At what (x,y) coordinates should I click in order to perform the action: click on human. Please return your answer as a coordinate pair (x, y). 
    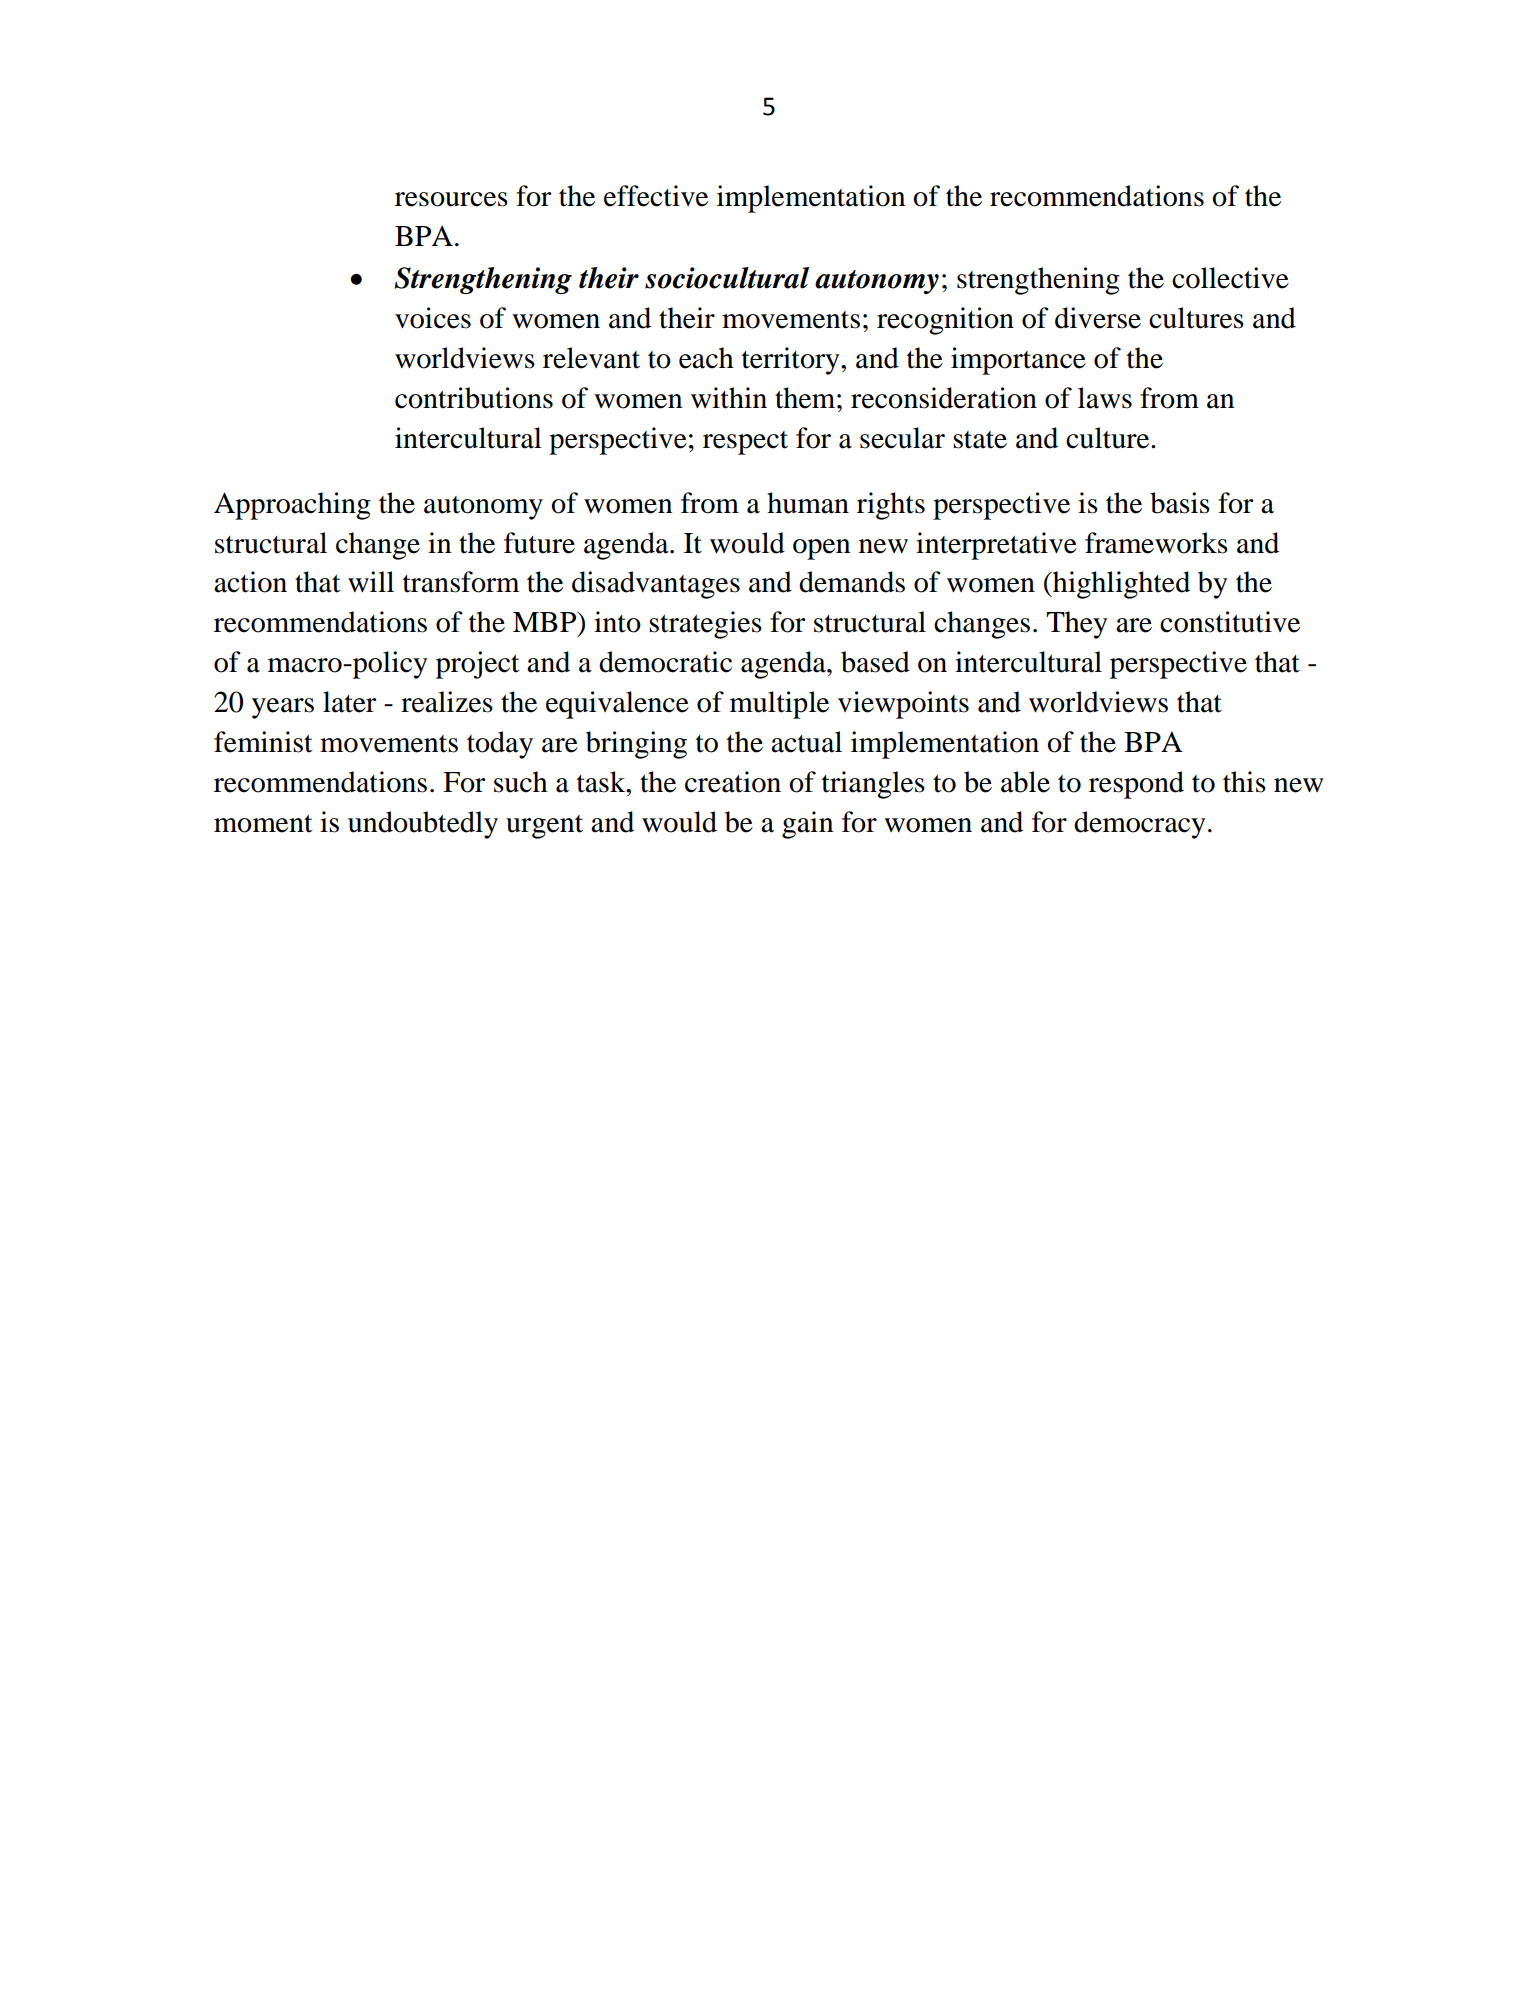
    Looking at the image, I should click on (808, 503).
